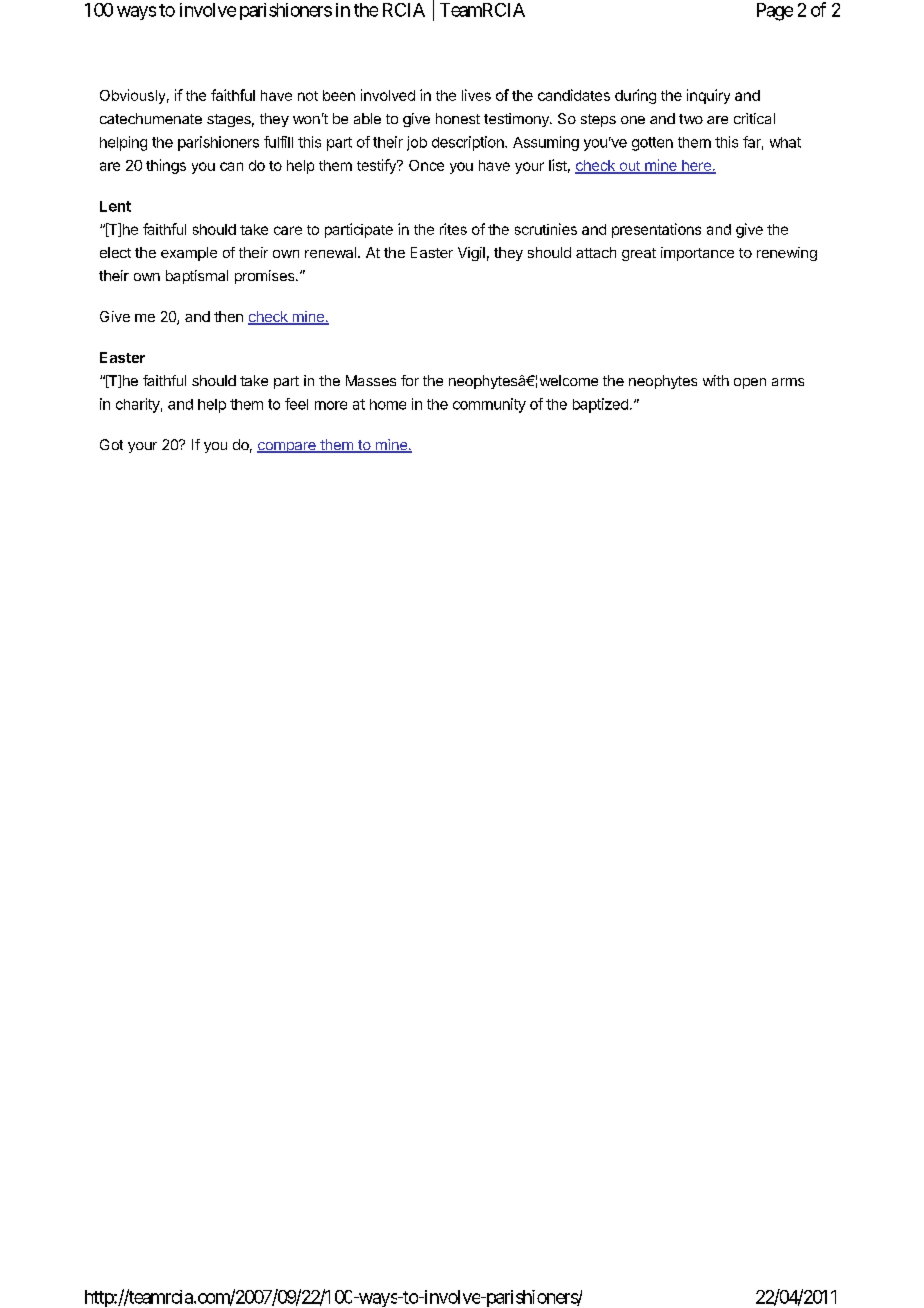 Image resolution: width=924 pixels, height=1308 pixels. I want to click on lives, so click(476, 95).
